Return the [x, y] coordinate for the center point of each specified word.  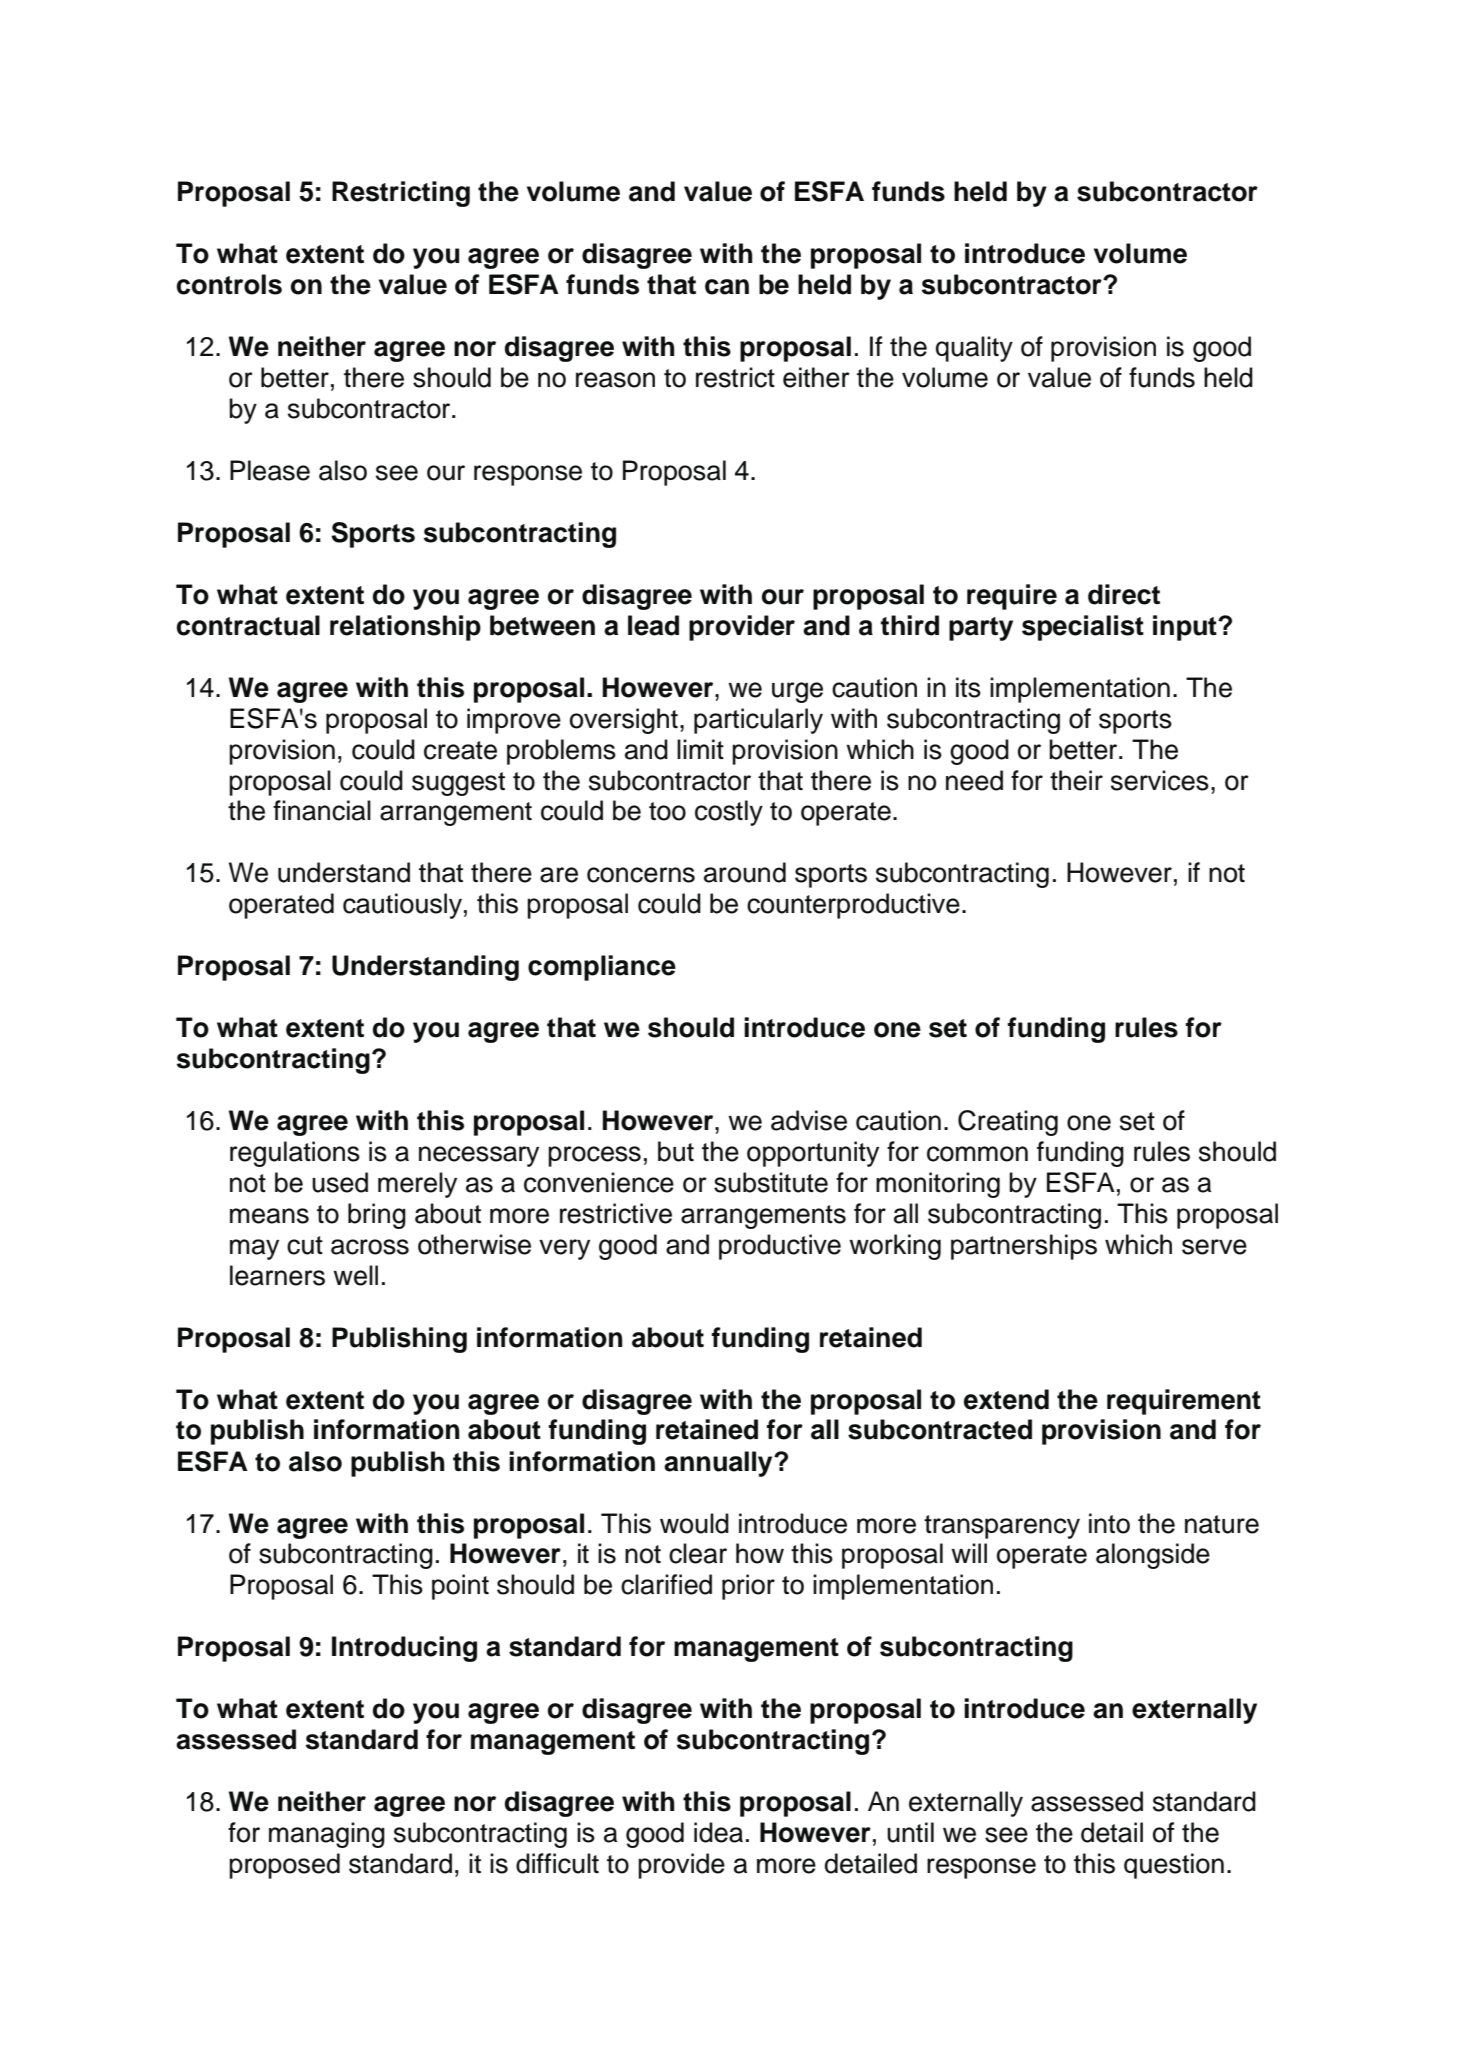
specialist [1083, 628]
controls [229, 284]
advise [809, 1120]
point [460, 1587]
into [1109, 1523]
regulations [295, 1154]
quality [974, 349]
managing [327, 1835]
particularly [758, 721]
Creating [1008, 1123]
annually [719, 1464]
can [727, 287]
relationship [405, 628]
